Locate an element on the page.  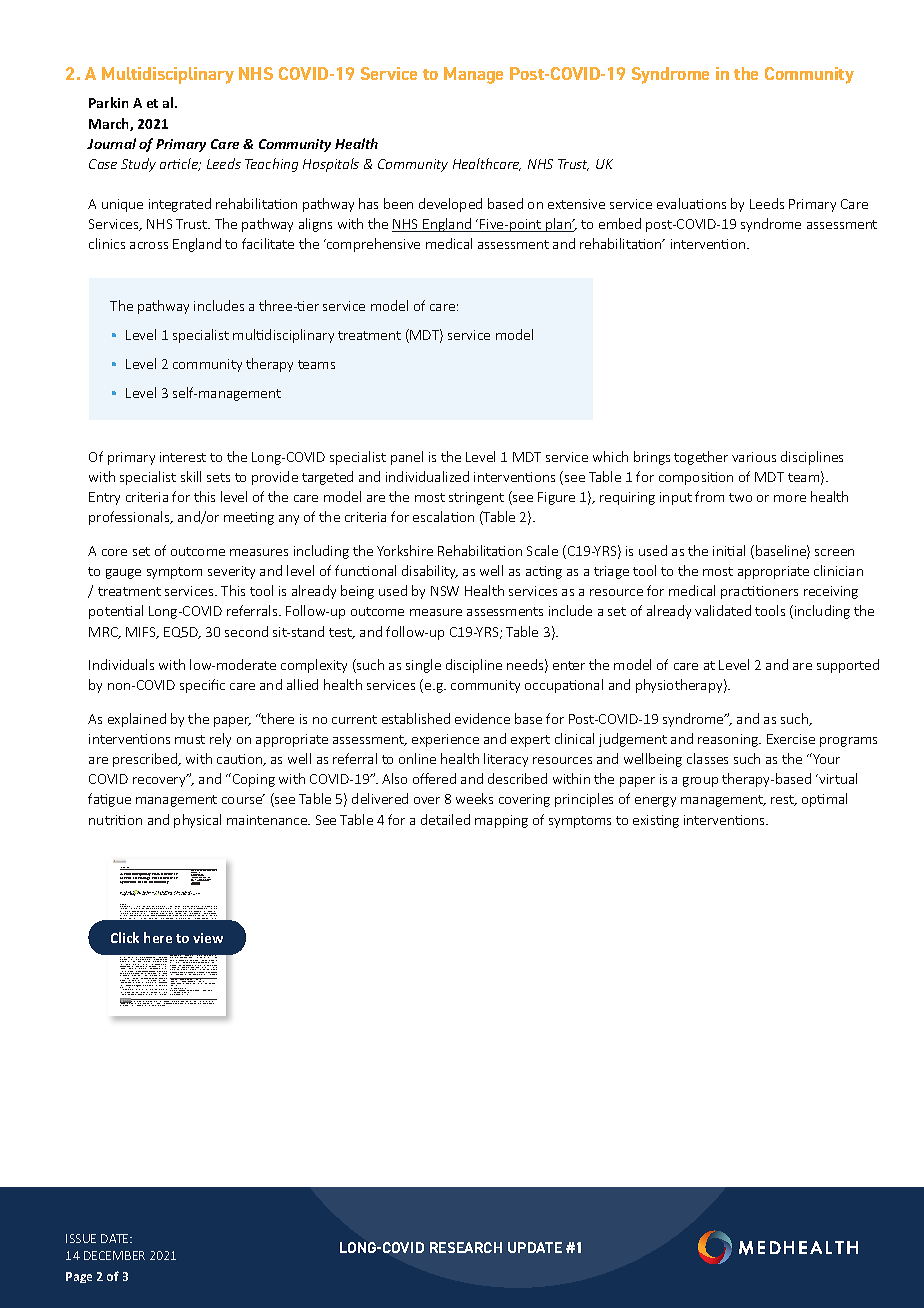
two is located at coordinates (740, 497).
